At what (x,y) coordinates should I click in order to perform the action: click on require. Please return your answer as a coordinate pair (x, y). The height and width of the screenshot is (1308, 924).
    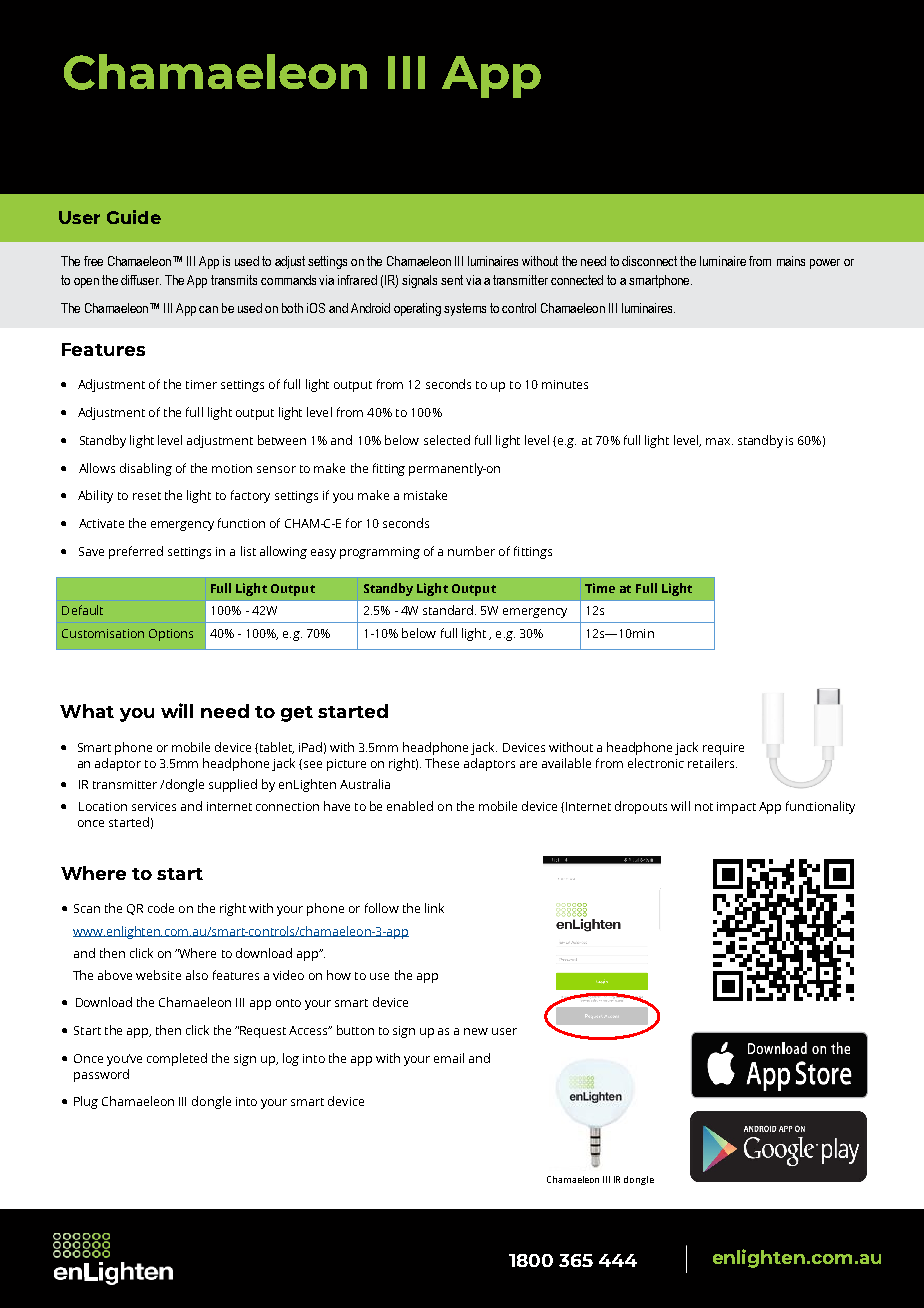
    Looking at the image, I should click on (723, 749).
